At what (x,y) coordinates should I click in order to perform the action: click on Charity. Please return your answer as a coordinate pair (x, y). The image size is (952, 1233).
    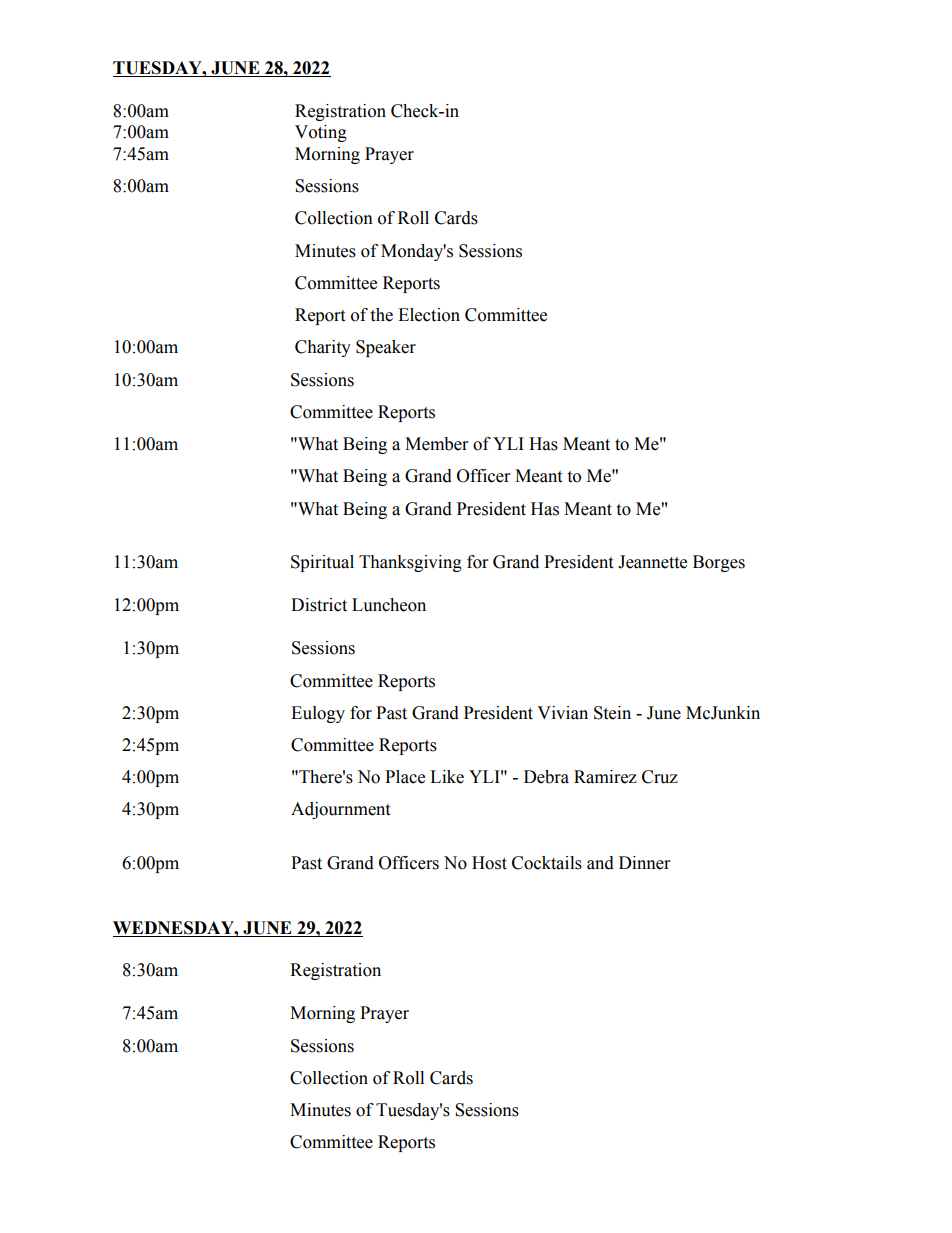
    Looking at the image, I should click on (323, 348).
